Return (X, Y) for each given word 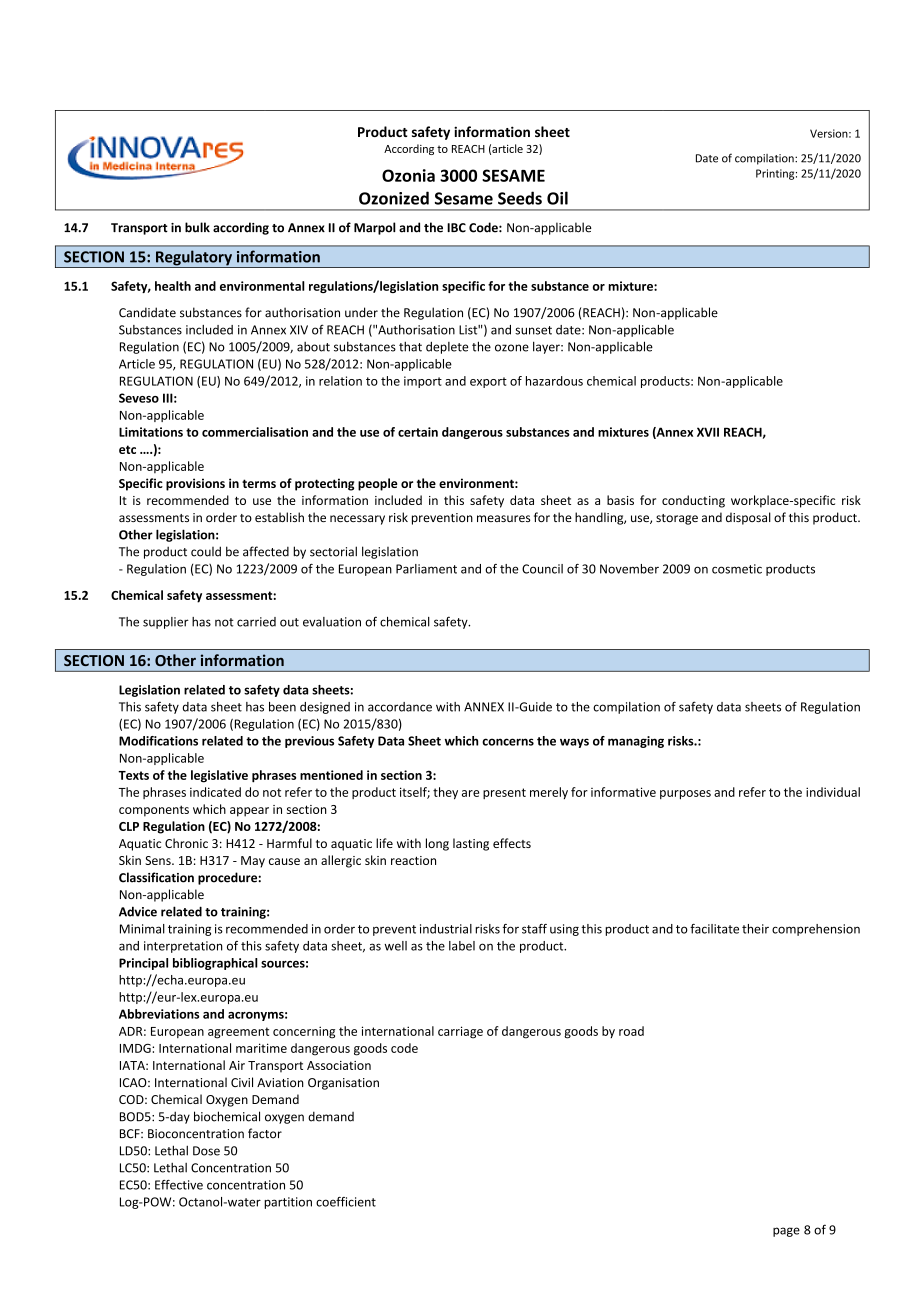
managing (636, 742)
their (755, 929)
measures (503, 518)
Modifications (158, 741)
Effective (179, 1185)
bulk (197, 227)
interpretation (183, 947)
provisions (195, 484)
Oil (557, 198)
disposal (748, 518)
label (462, 946)
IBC (456, 228)
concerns (508, 742)
